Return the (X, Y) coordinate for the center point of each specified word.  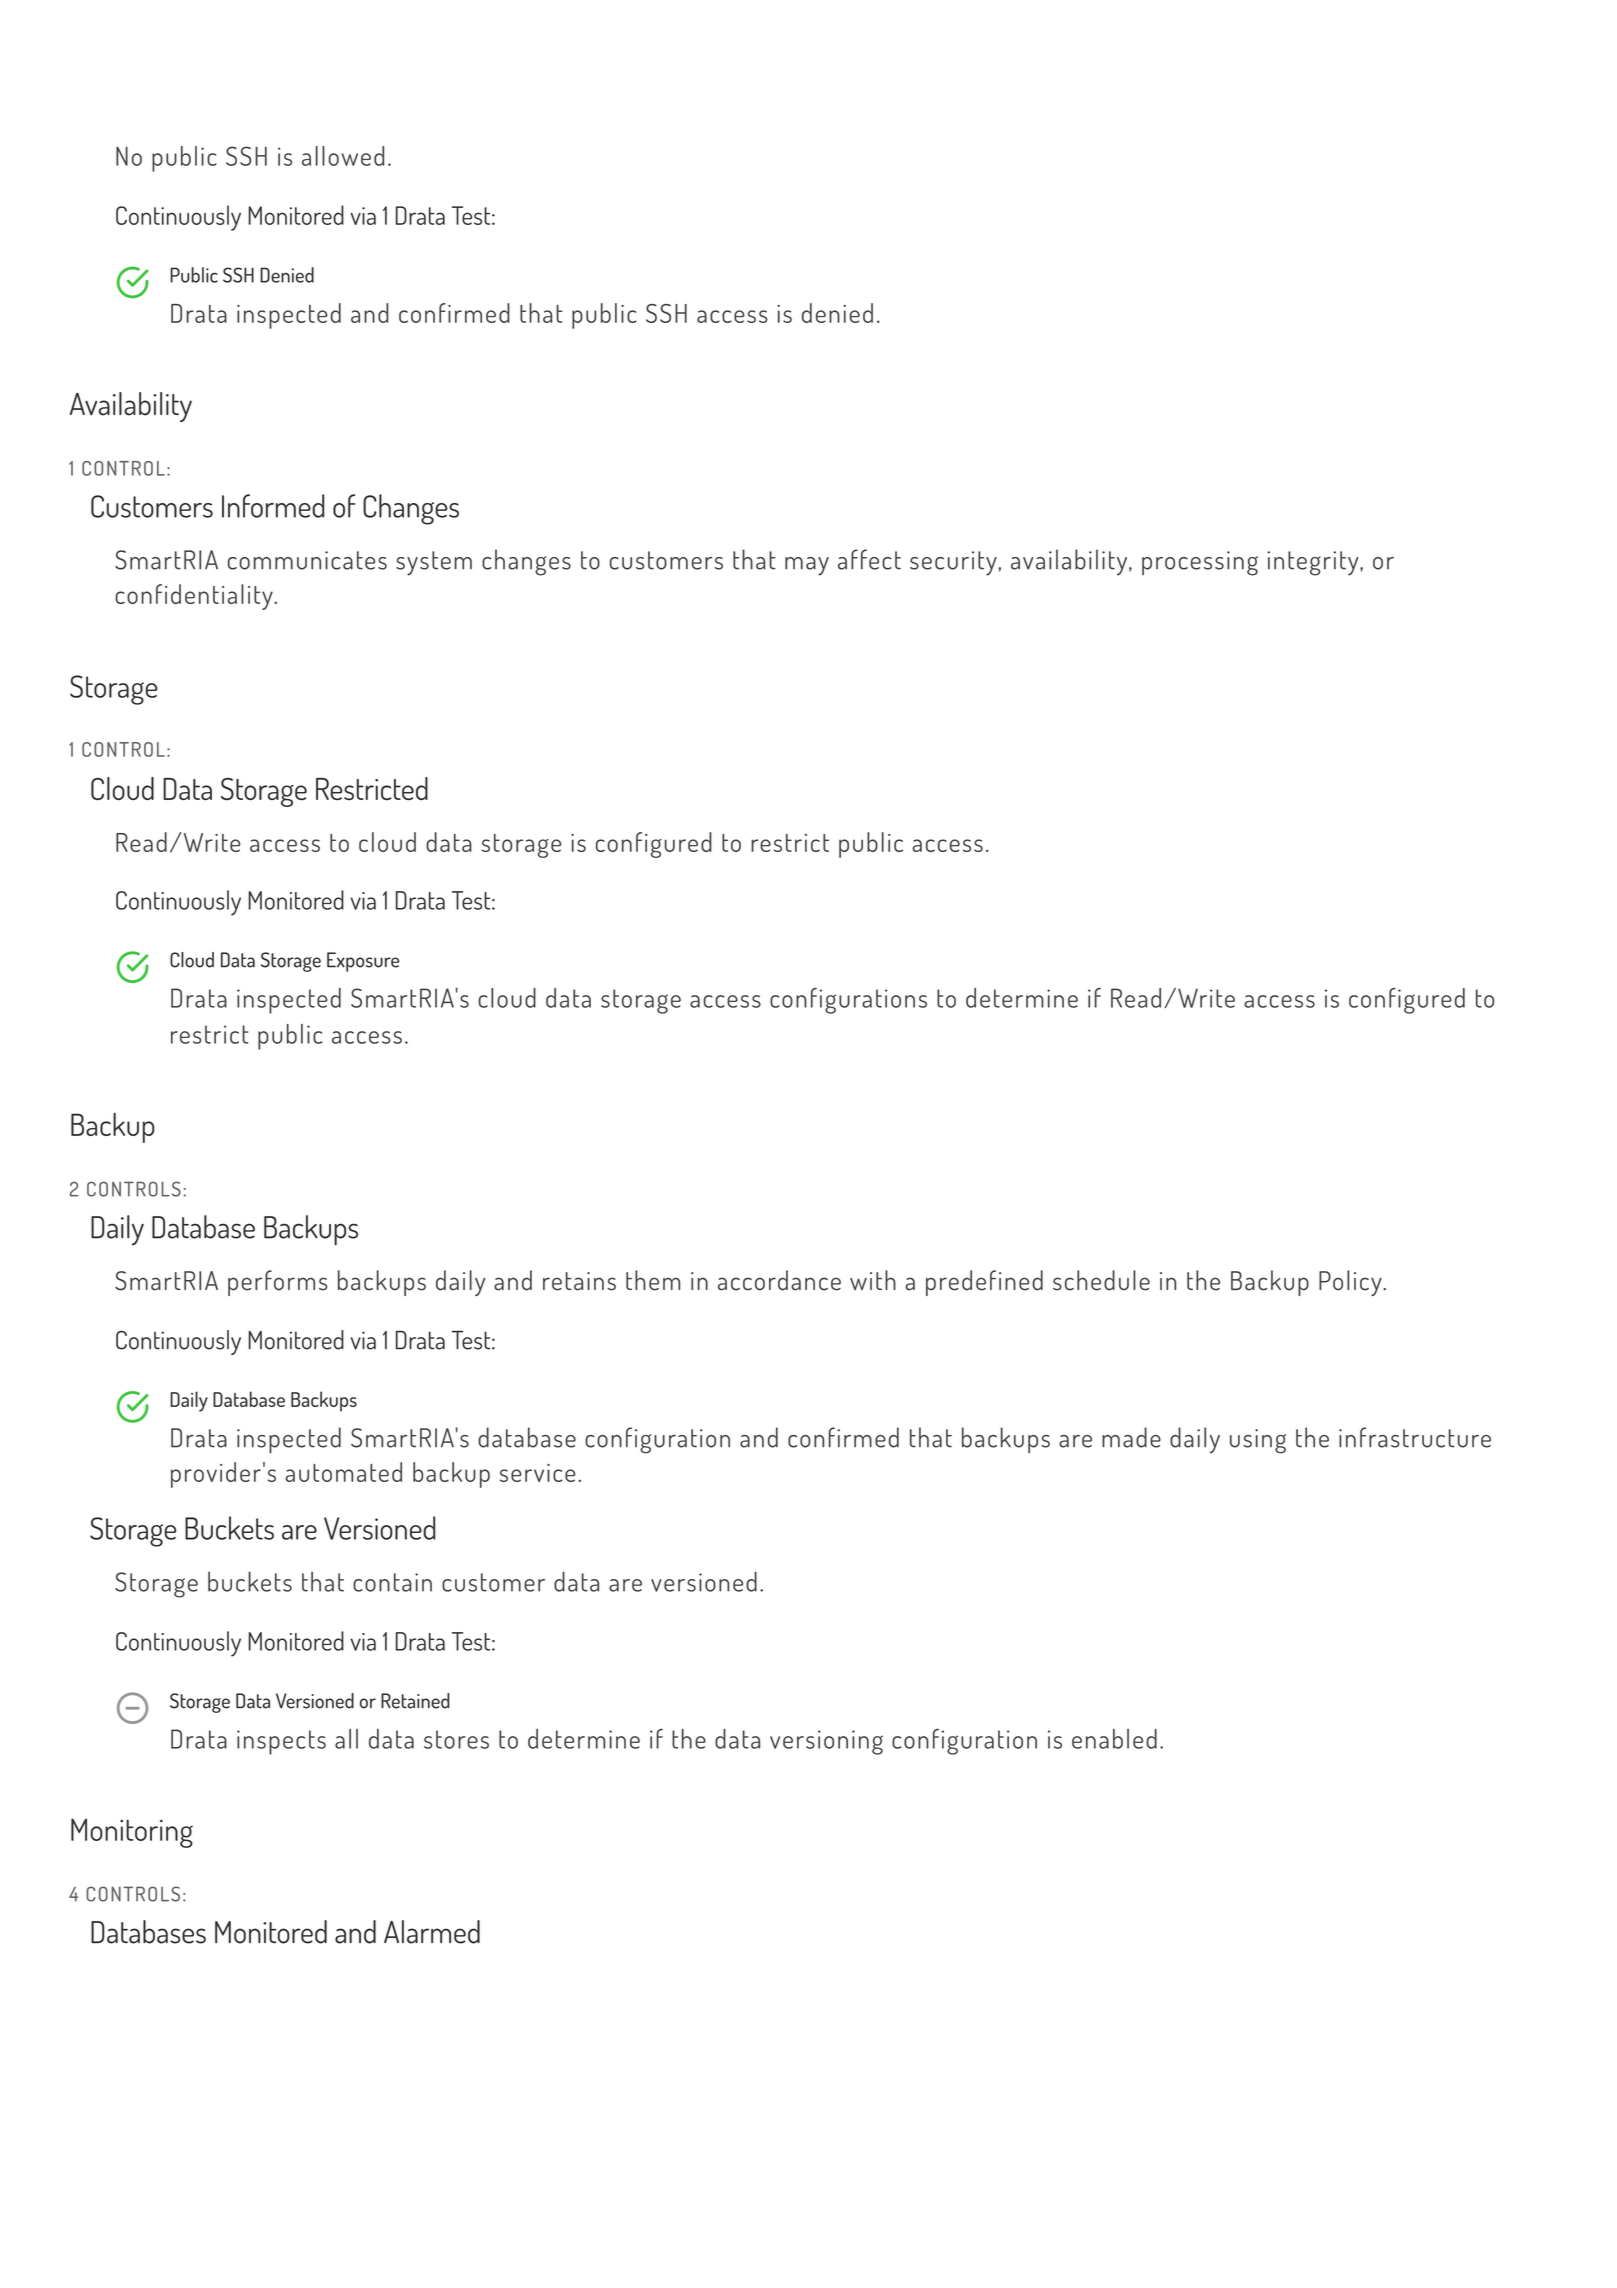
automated (343, 1472)
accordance (779, 1280)
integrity (1314, 563)
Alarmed (432, 1932)
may (807, 566)
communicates (307, 560)
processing (1200, 563)
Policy (1351, 1283)
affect (869, 559)
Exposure (363, 962)
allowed (343, 156)
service (538, 1473)
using (1258, 1441)
